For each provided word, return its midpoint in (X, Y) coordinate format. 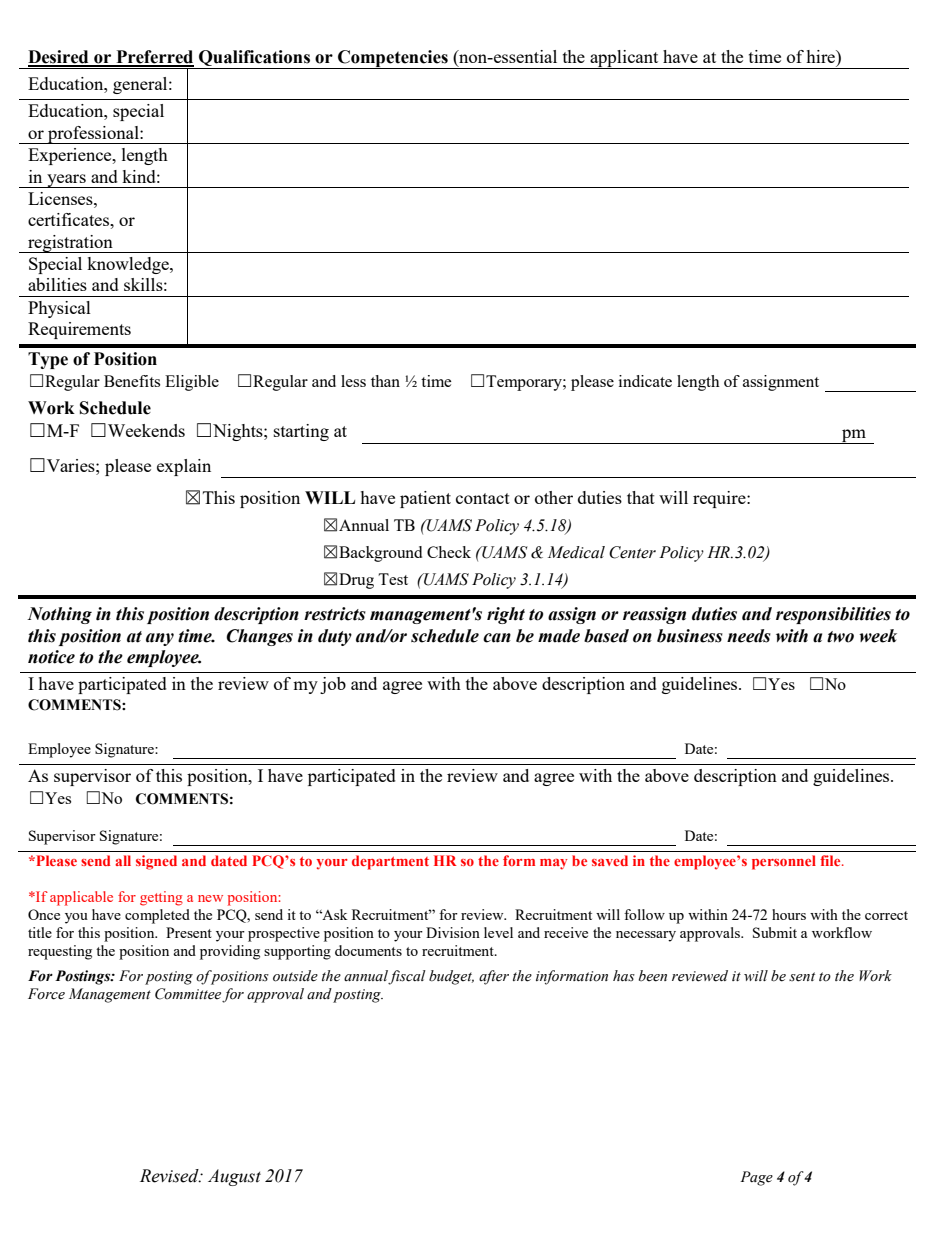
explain (184, 467)
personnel (784, 862)
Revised (170, 1176)
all (123, 860)
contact (483, 498)
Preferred (154, 58)
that (641, 497)
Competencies (393, 59)
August (234, 1177)
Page (756, 1178)
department (390, 862)
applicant (624, 59)
